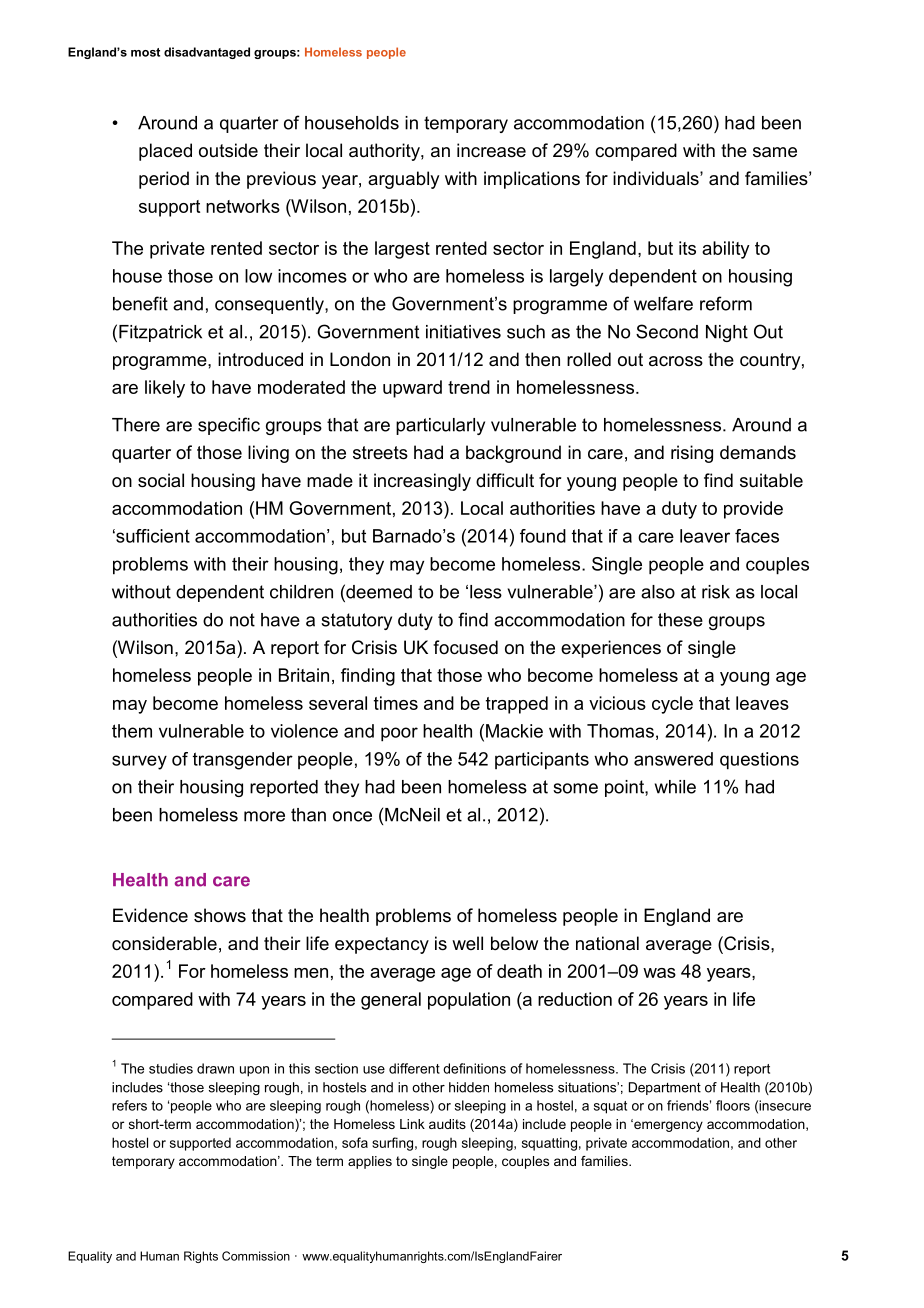  I want to click on not, so click(242, 620).
